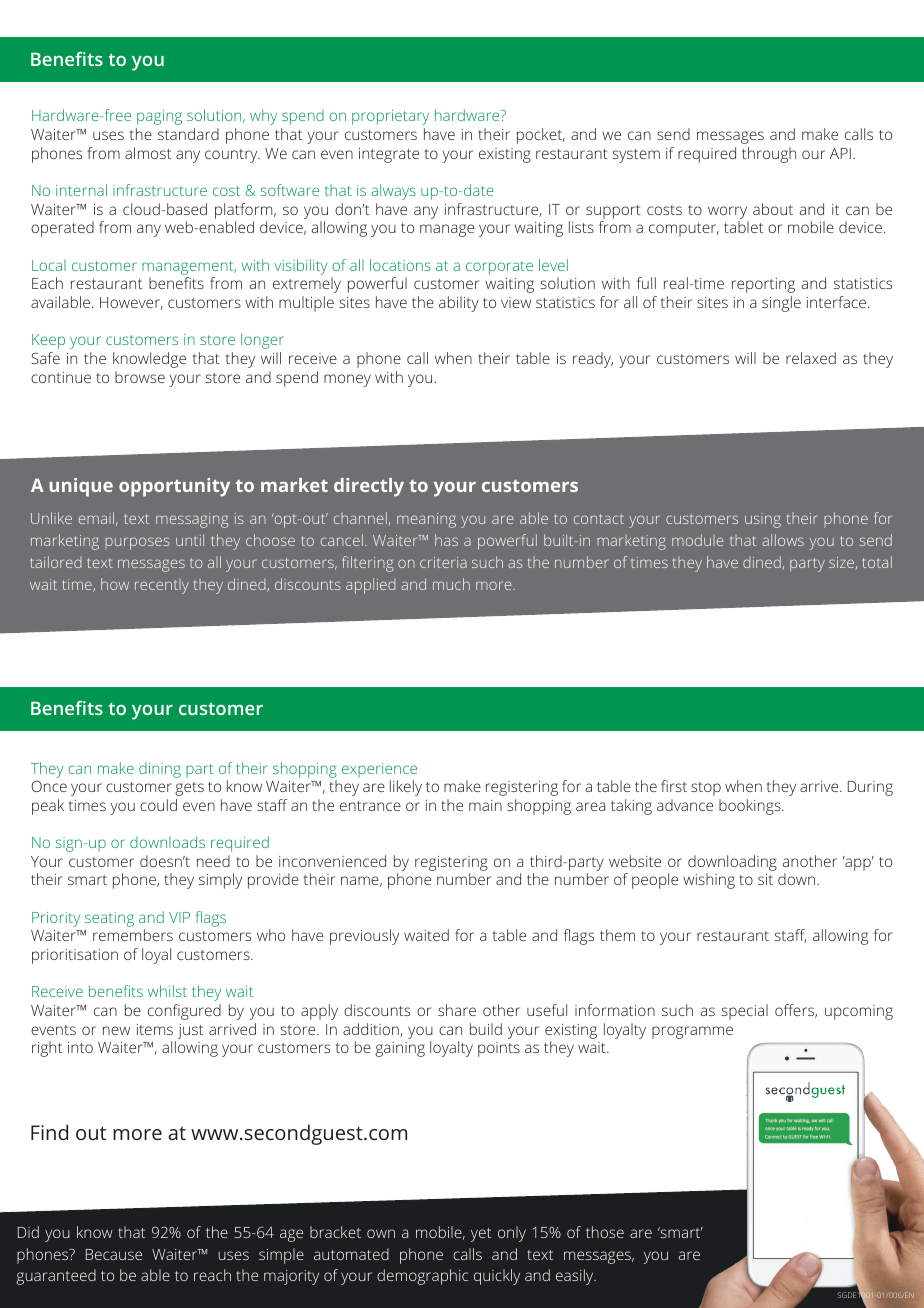  What do you see at coordinates (769, 155) in the screenshot?
I see `through` at bounding box center [769, 155].
